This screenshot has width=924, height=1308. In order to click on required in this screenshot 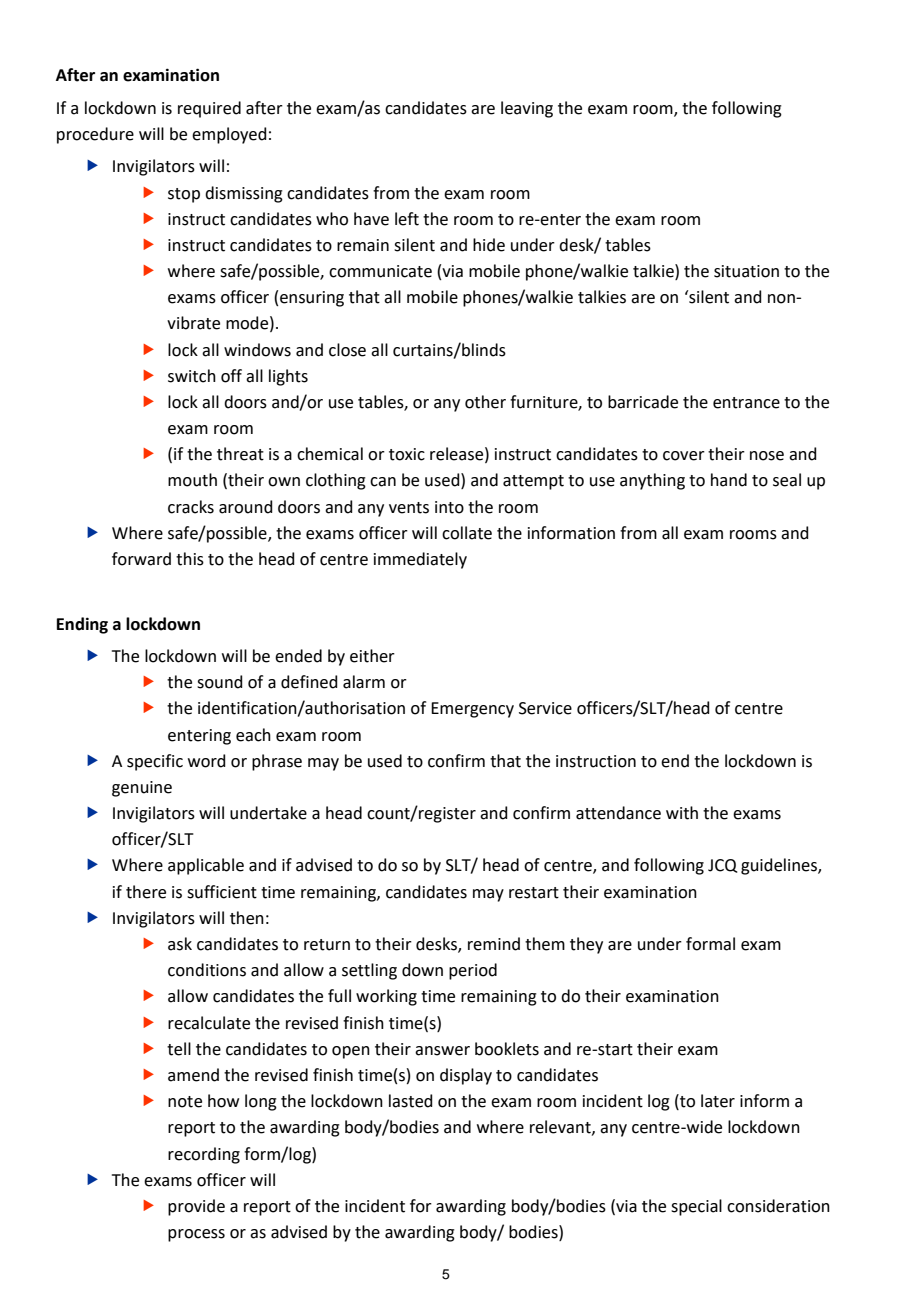, I will do `click(209, 109)`.
